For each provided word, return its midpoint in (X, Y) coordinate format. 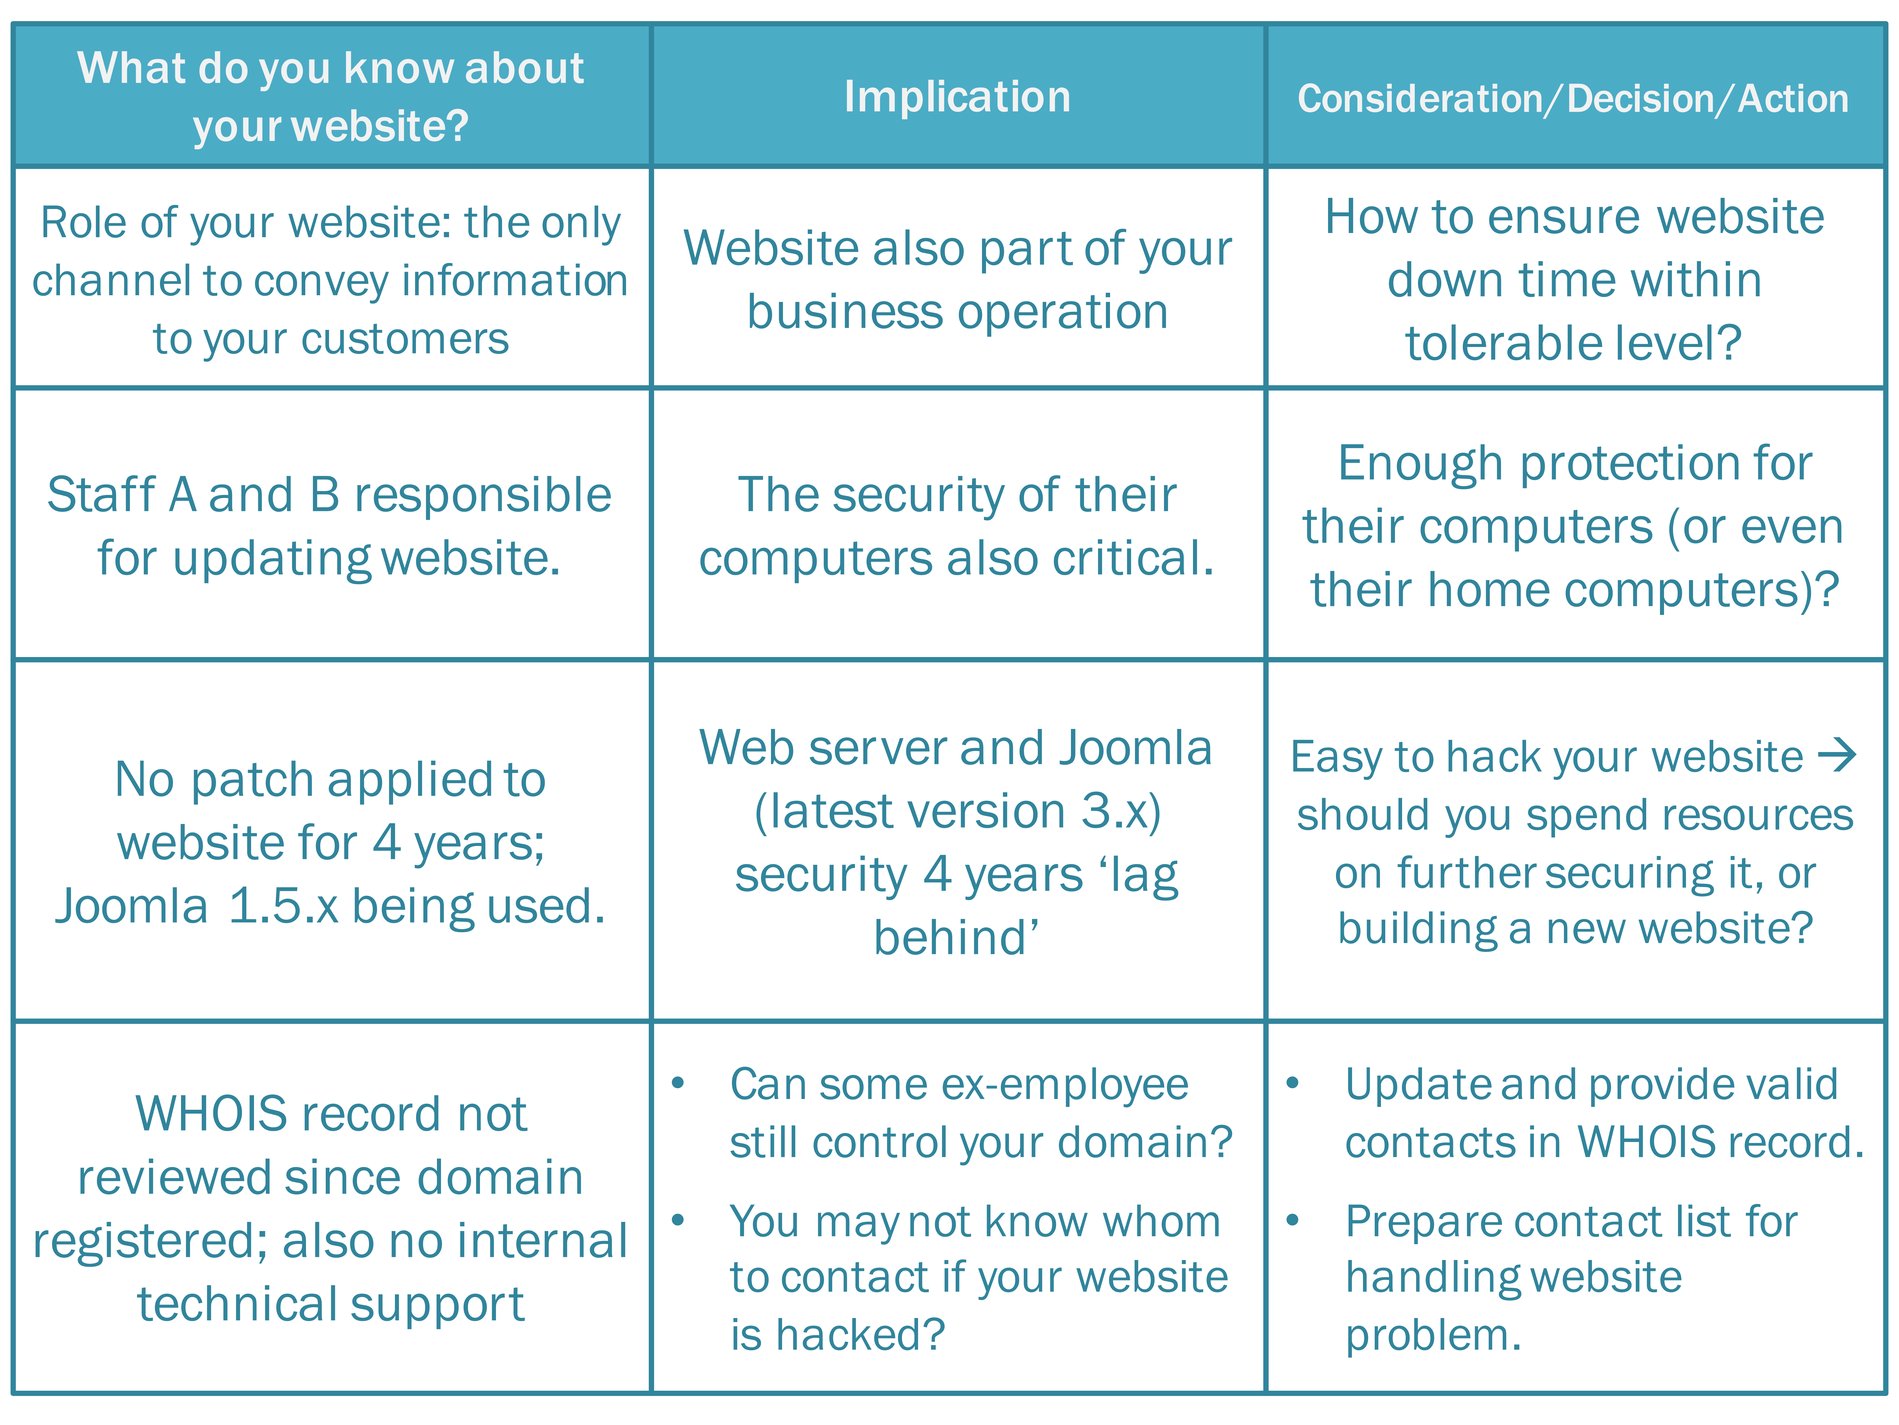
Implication (958, 99)
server (878, 751)
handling (1435, 1280)
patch (253, 782)
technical (236, 1303)
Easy (1338, 760)
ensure (1564, 220)
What (131, 67)
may (859, 1228)
